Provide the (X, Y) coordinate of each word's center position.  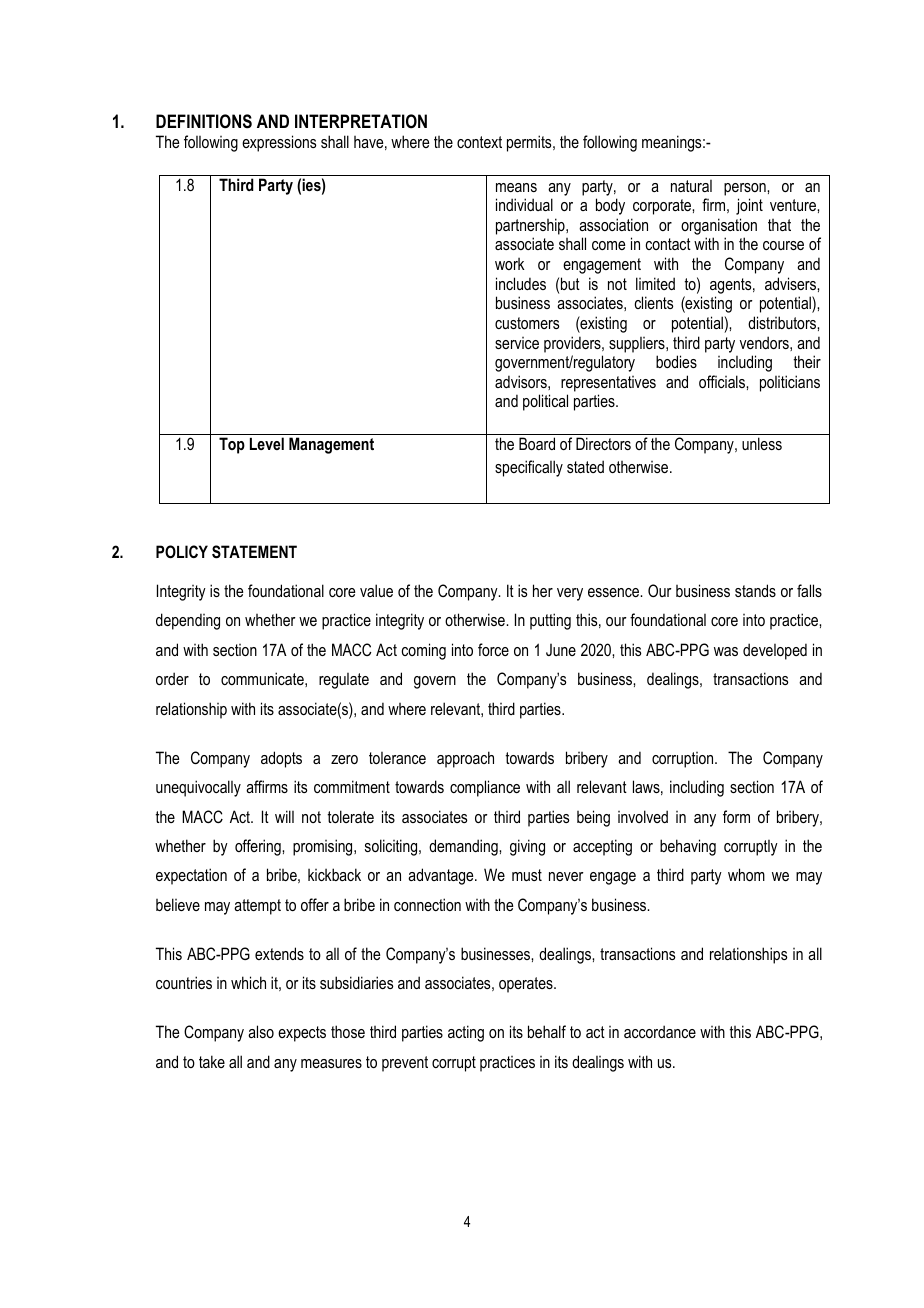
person (746, 189)
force (493, 649)
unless (762, 443)
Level (267, 443)
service (517, 343)
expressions (279, 143)
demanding (464, 847)
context (479, 142)
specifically (529, 468)
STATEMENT (254, 552)
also (261, 1031)
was (726, 651)
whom (746, 874)
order (172, 678)
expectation (191, 876)
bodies (676, 361)
